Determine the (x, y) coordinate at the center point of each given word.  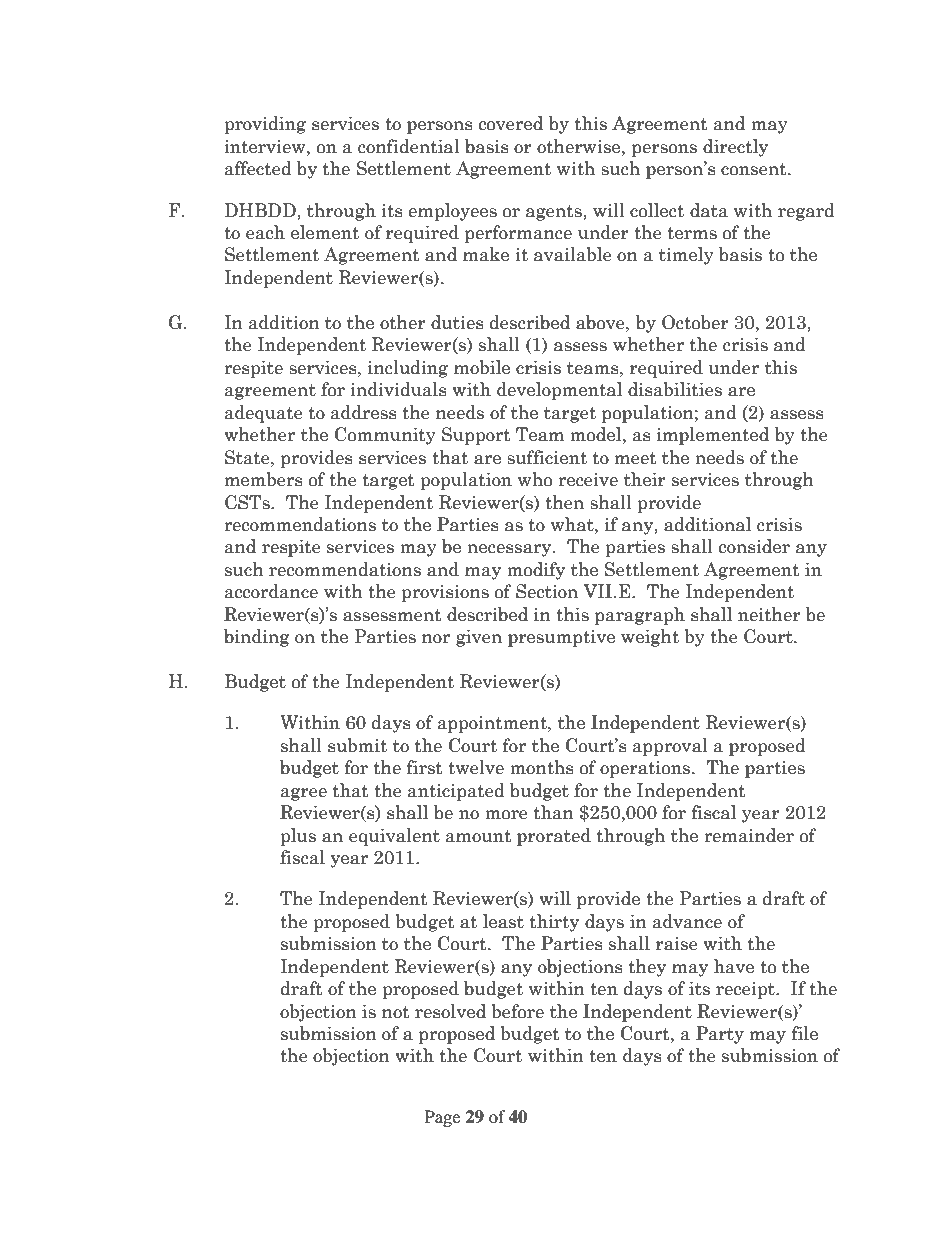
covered (510, 123)
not (396, 1012)
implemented (713, 436)
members (264, 479)
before (517, 1011)
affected (258, 168)
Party (720, 1035)
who (535, 479)
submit (357, 745)
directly (735, 148)
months (542, 767)
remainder (749, 835)
